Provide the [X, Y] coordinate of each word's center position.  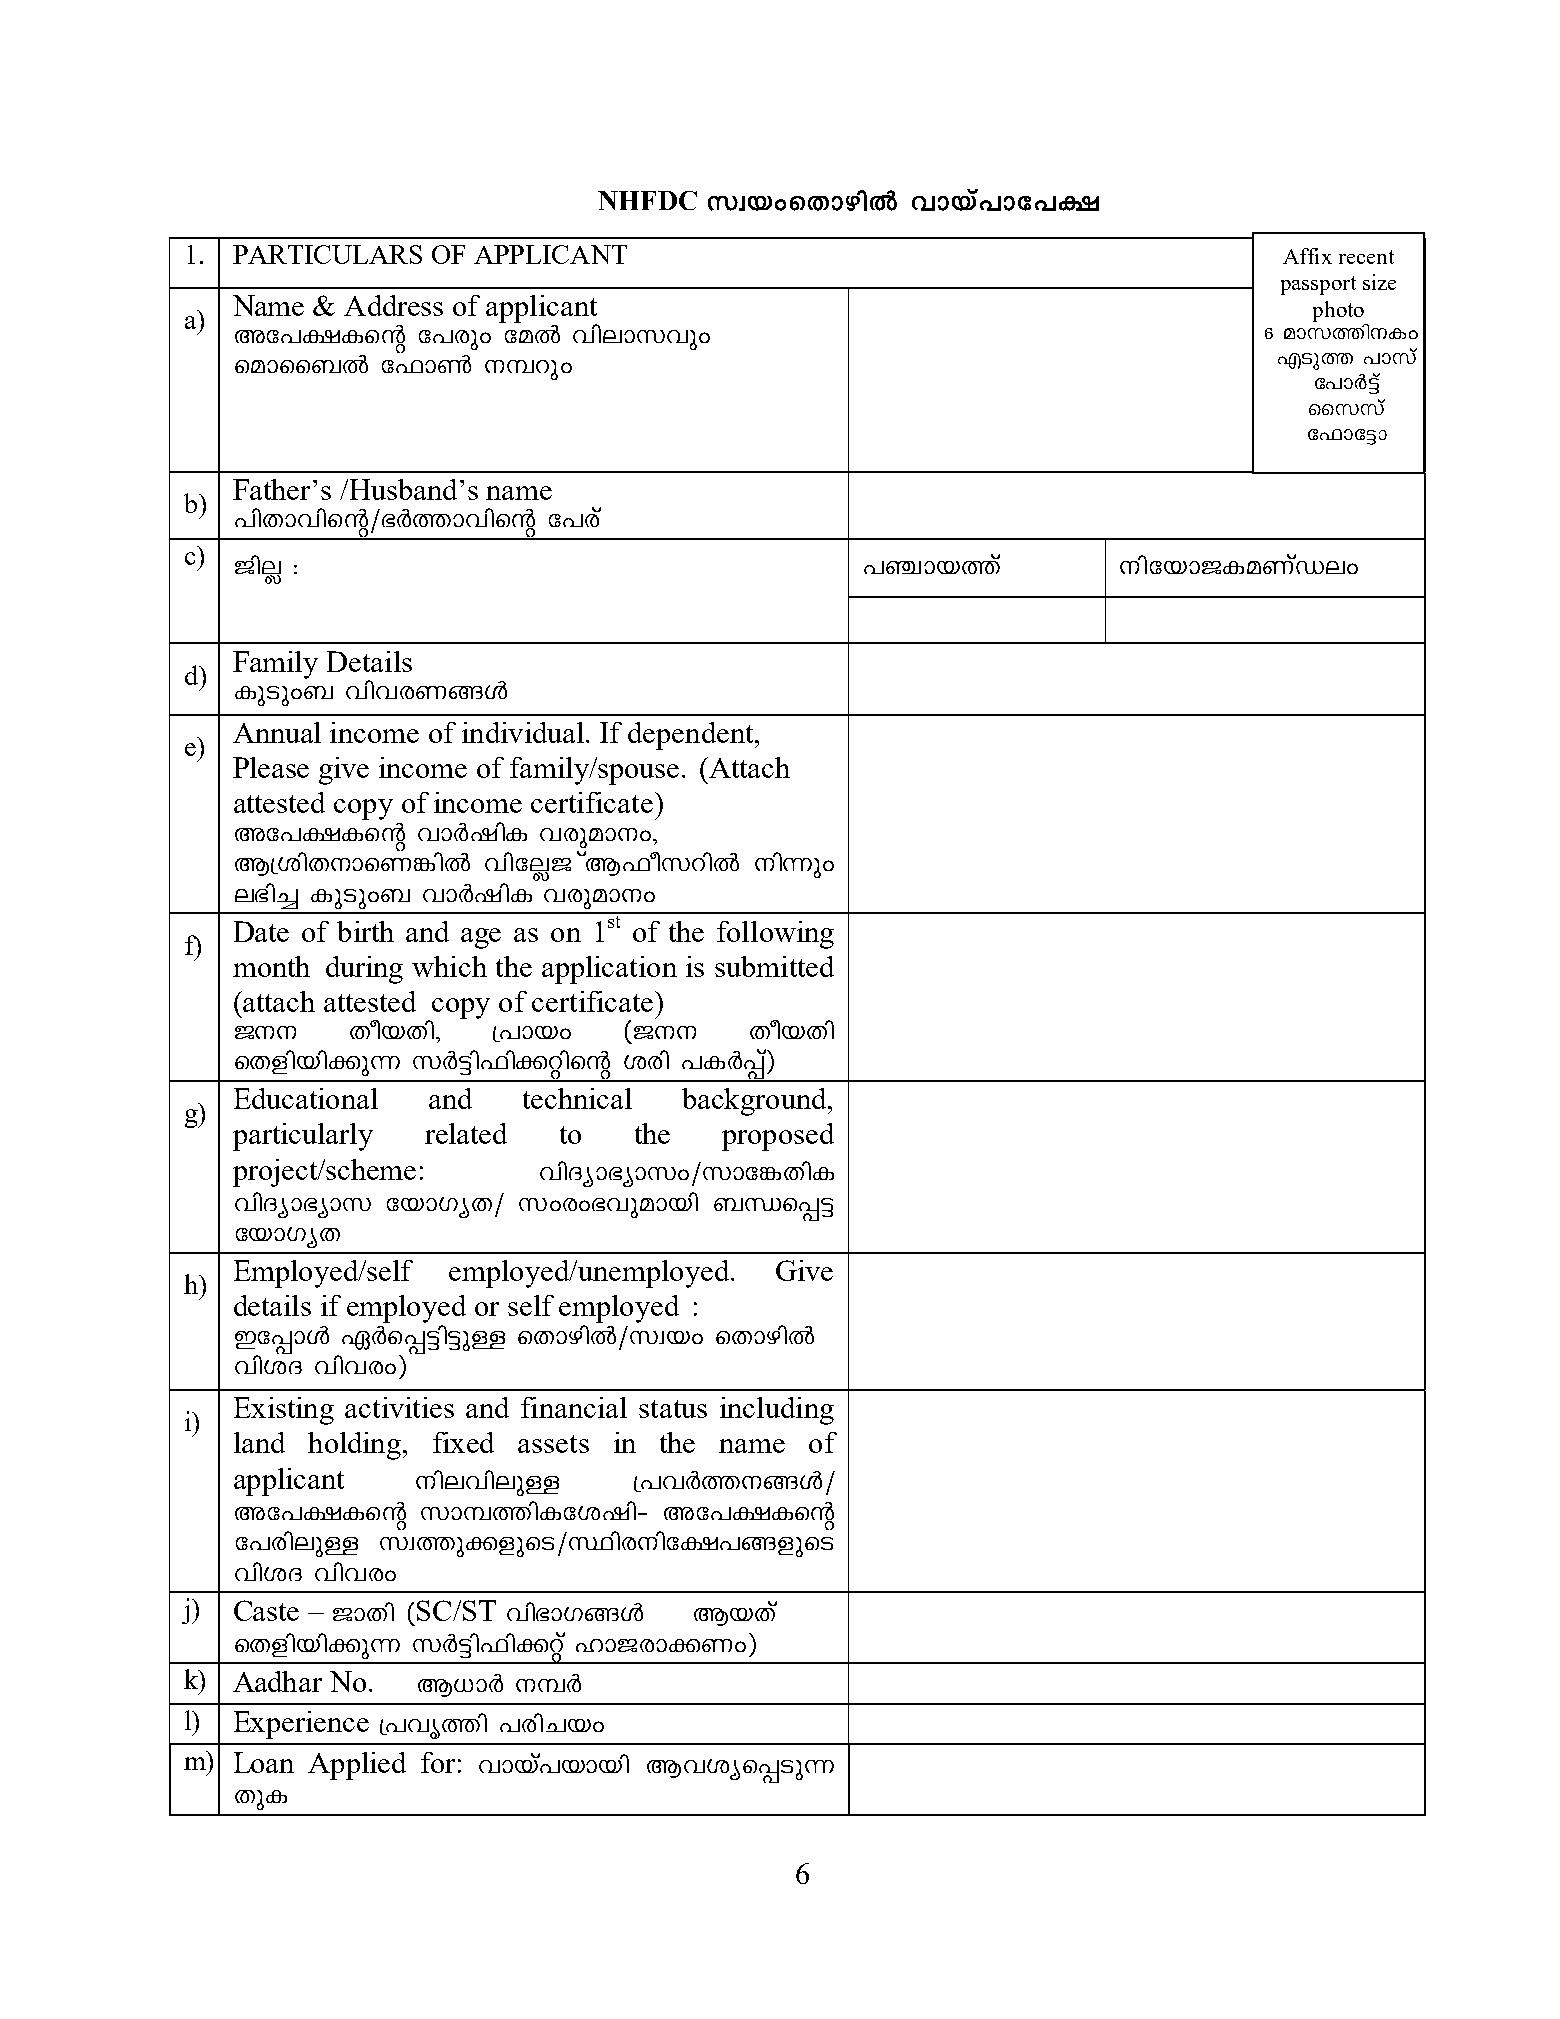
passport [1318, 285]
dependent [692, 736]
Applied [357, 1766]
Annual [277, 732]
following [775, 935]
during [364, 970]
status [673, 1409]
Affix [1307, 256]
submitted [774, 966]
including [777, 1411]
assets [553, 1444]
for [438, 1762]
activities [399, 1407]
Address [393, 305]
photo [1338, 311]
